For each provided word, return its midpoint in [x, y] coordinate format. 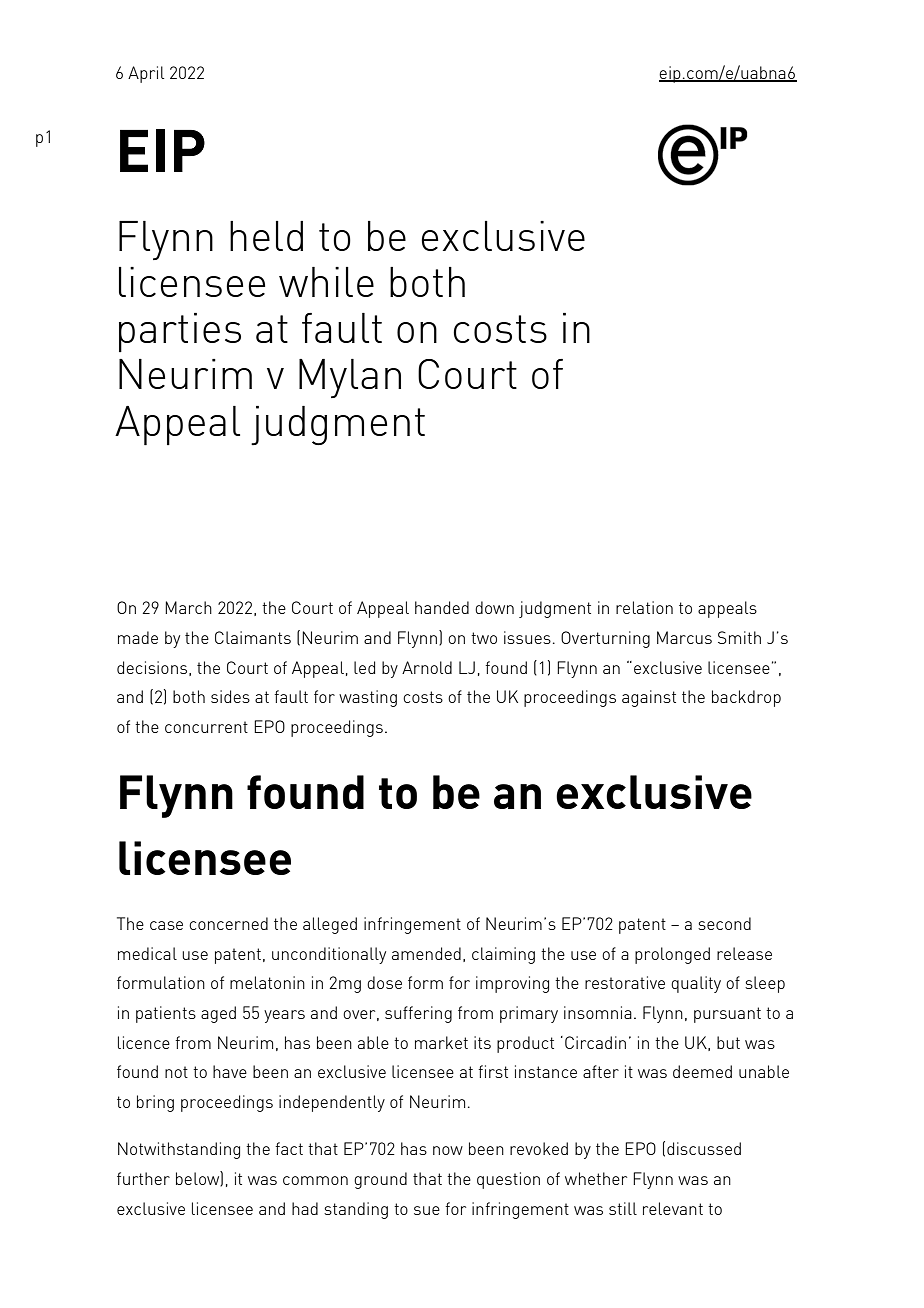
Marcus [684, 637]
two [484, 638]
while [326, 282]
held [266, 236]
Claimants [253, 637]
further [143, 1178]
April [146, 74]
